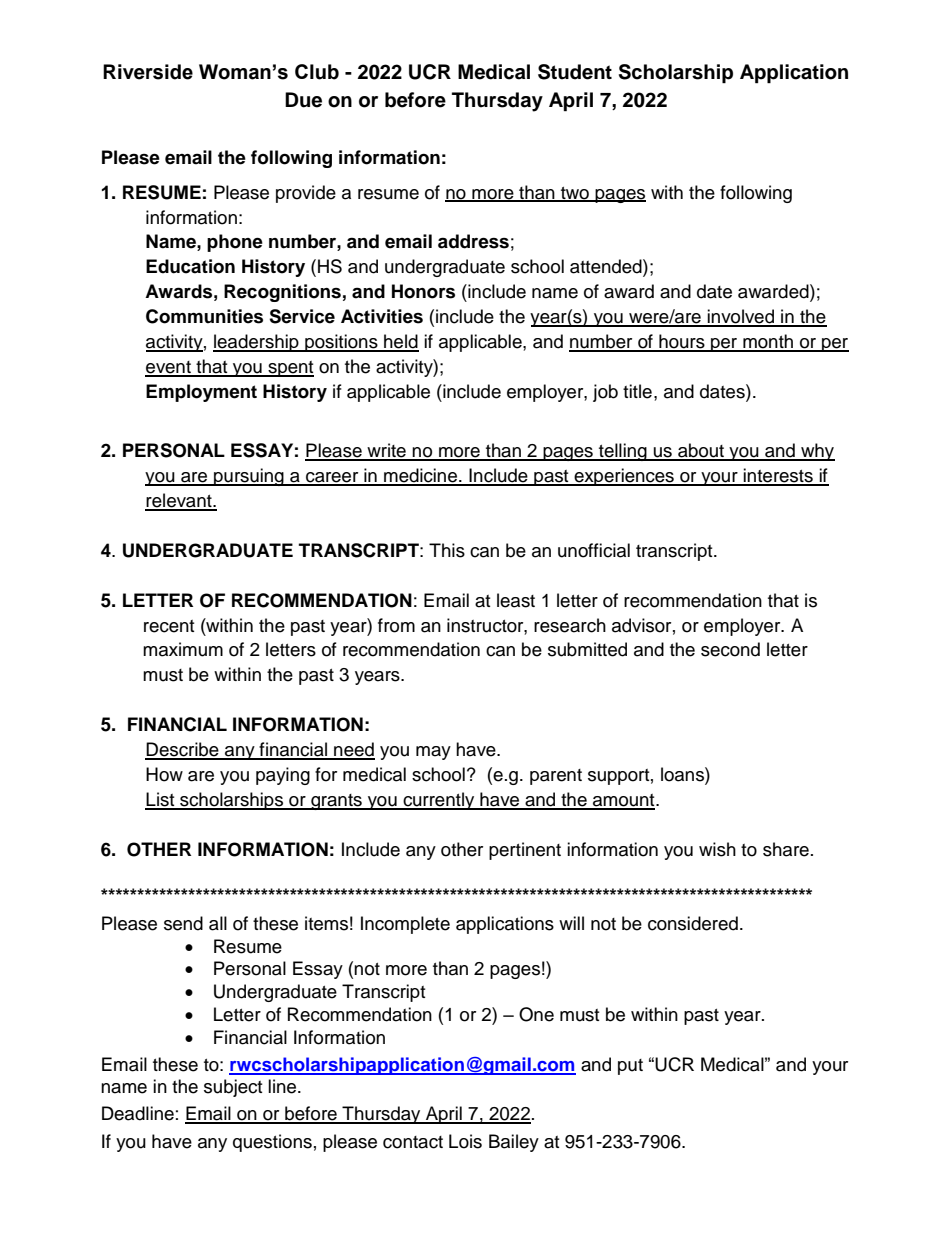 Image resolution: width=952 pixels, height=1233 pixels. What do you see at coordinates (386, 451) in the screenshot?
I see `write` at bounding box center [386, 451].
